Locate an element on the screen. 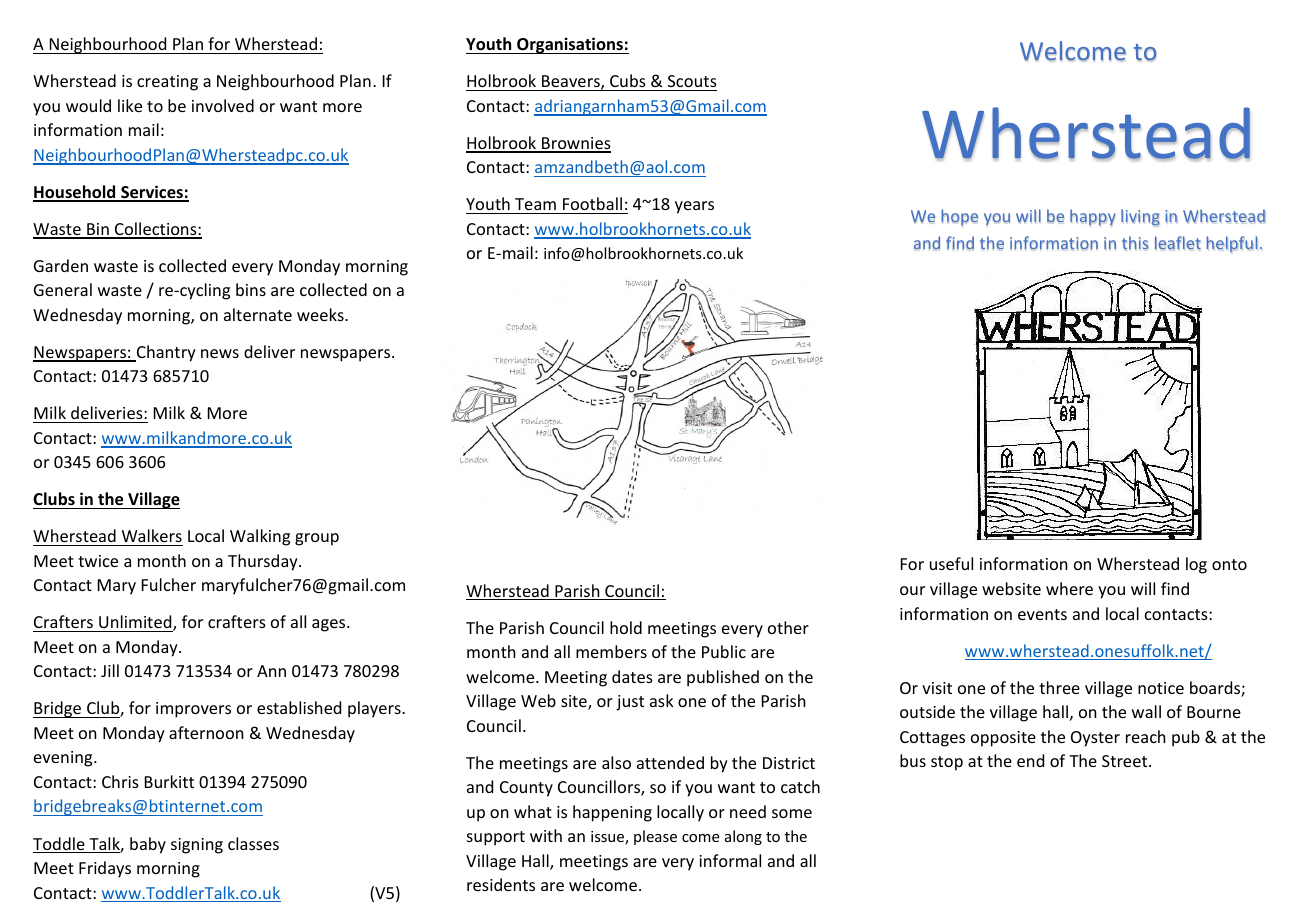 This screenshot has width=1308, height=924. Walkers is located at coordinates (152, 535).
